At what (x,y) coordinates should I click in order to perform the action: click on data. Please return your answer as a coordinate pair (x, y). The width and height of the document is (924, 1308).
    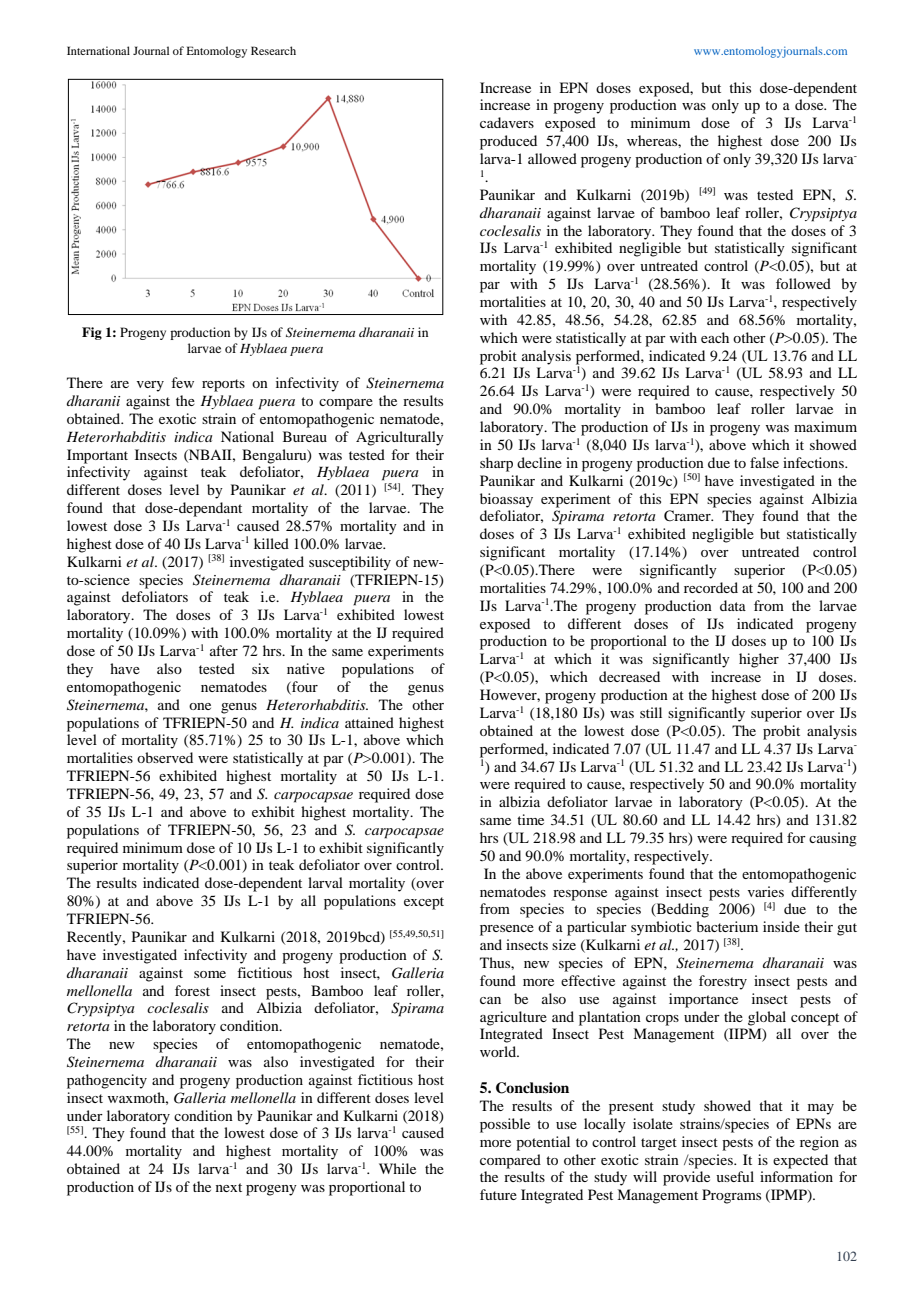
    Looking at the image, I should click on (733, 605).
